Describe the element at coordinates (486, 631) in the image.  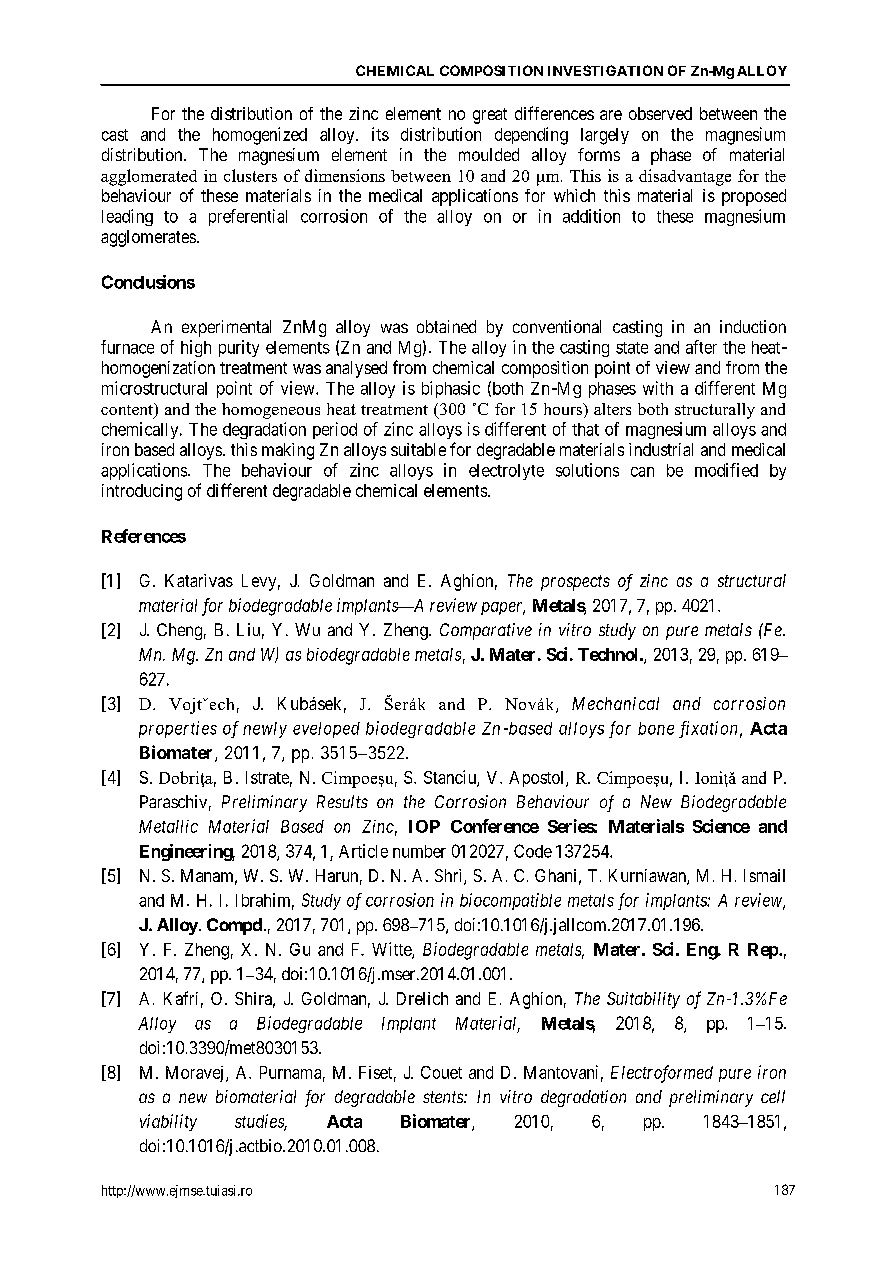
I see `Comparative` at that location.
